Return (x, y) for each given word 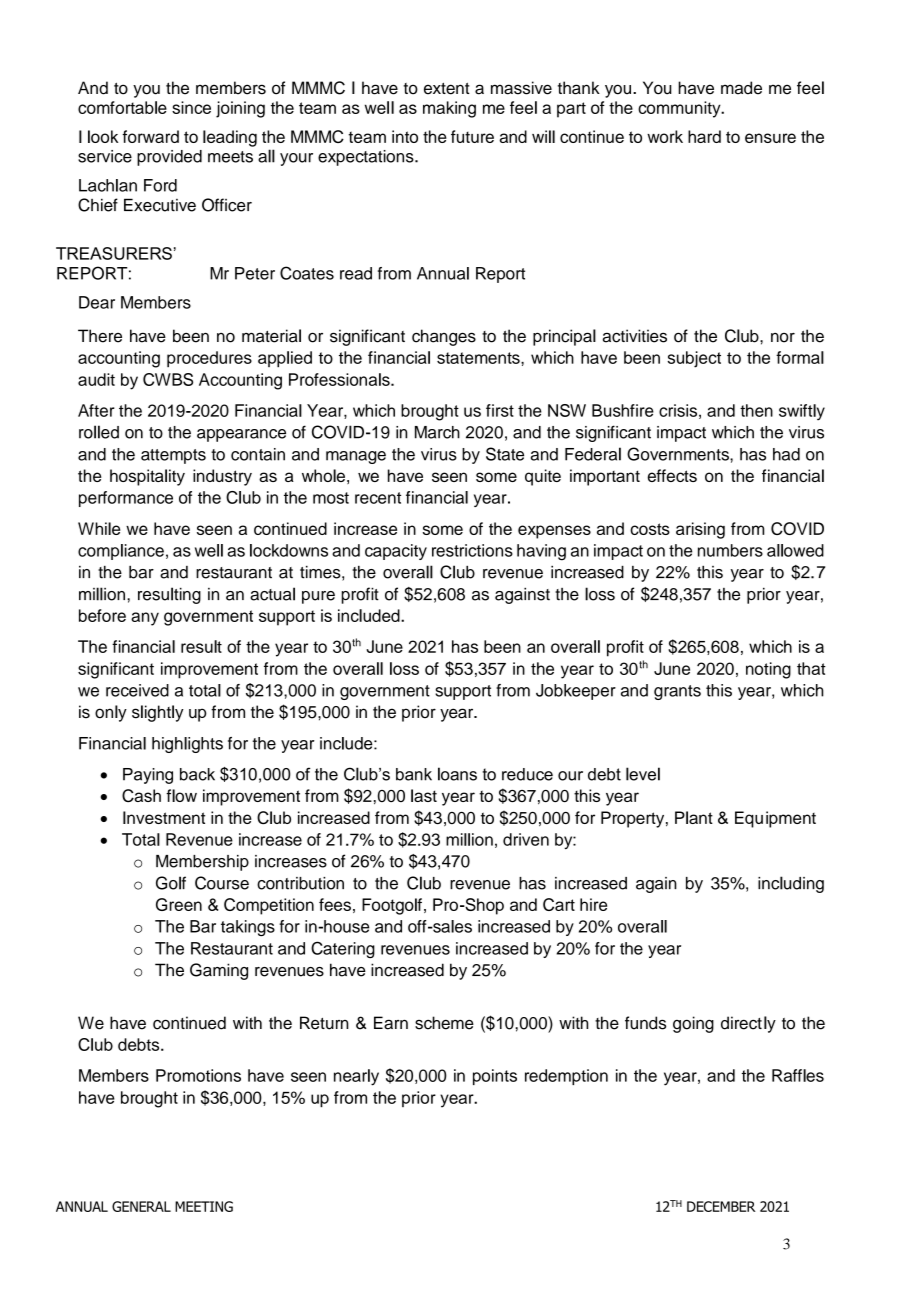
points (495, 1077)
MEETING (204, 1206)
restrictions (472, 550)
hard (704, 136)
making (449, 109)
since (191, 107)
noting (768, 670)
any (145, 619)
